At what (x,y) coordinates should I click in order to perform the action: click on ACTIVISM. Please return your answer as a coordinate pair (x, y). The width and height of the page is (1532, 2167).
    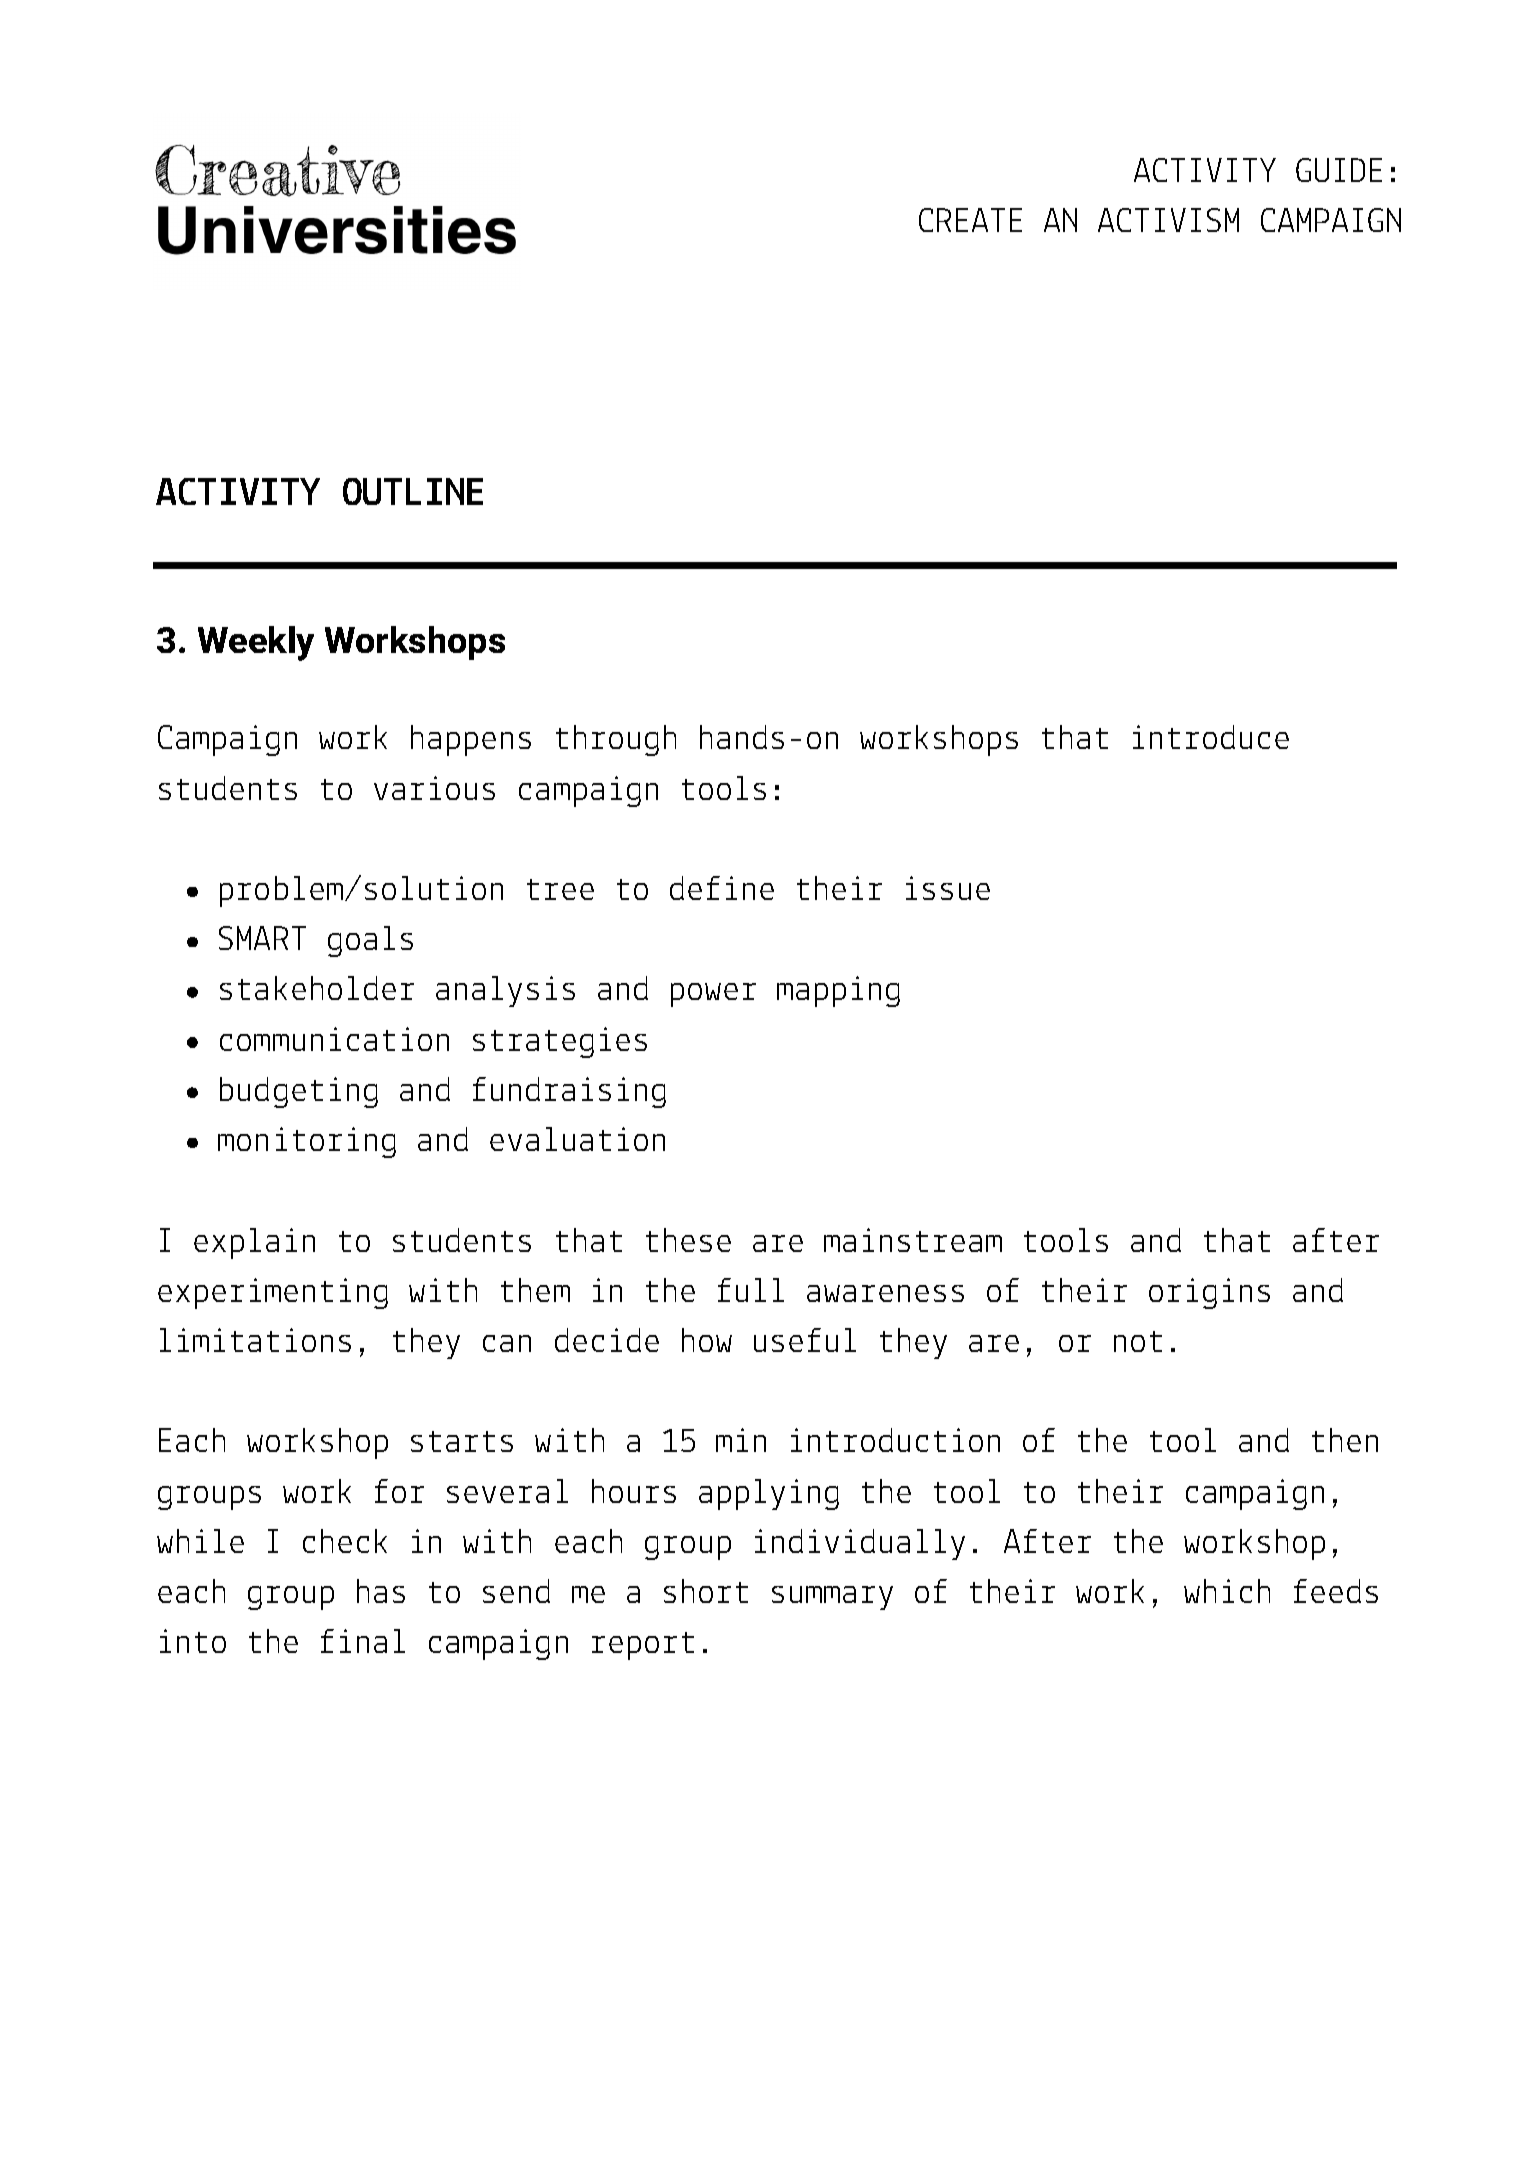
    Looking at the image, I should click on (1168, 220).
